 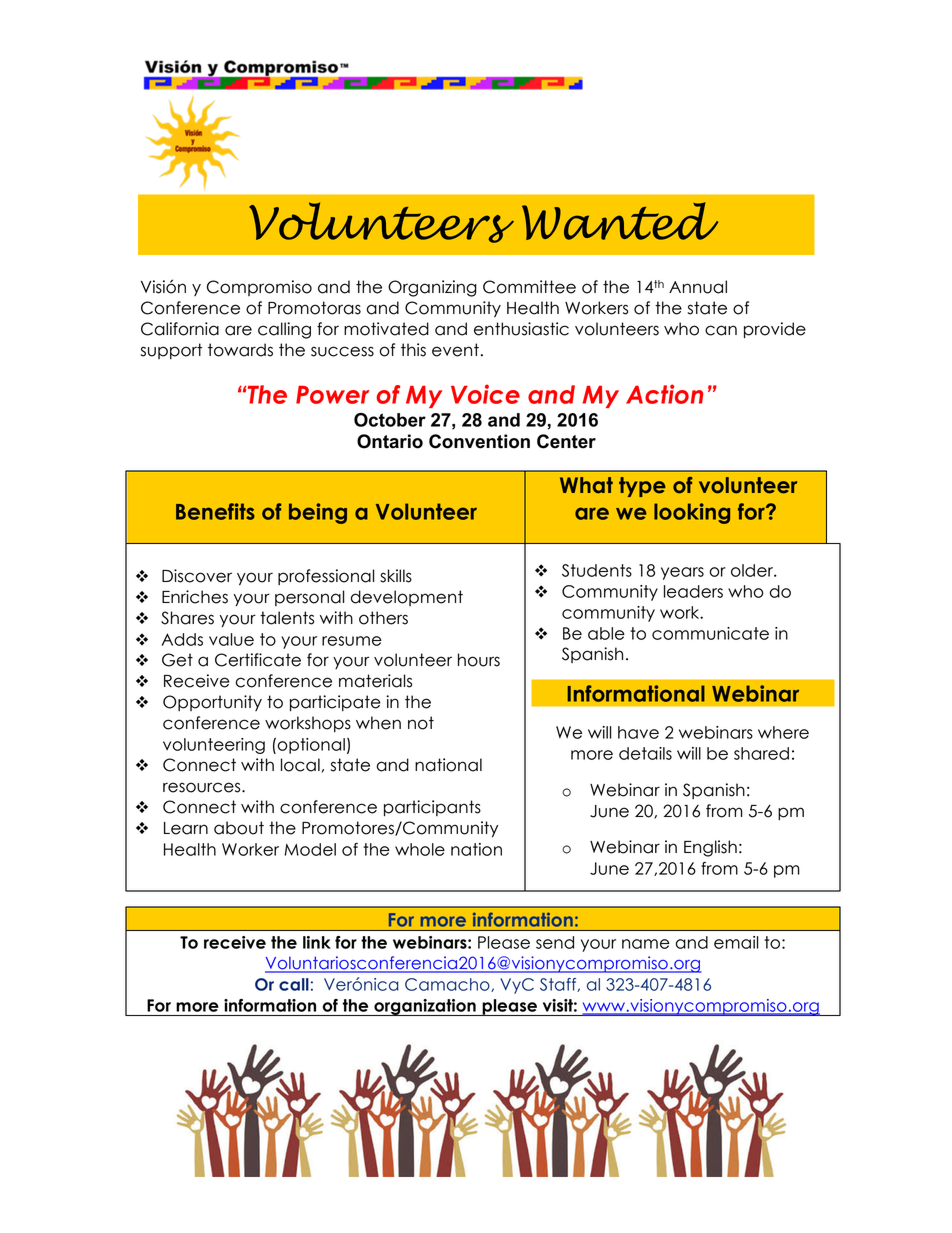 I want to click on hours, so click(x=479, y=660).
